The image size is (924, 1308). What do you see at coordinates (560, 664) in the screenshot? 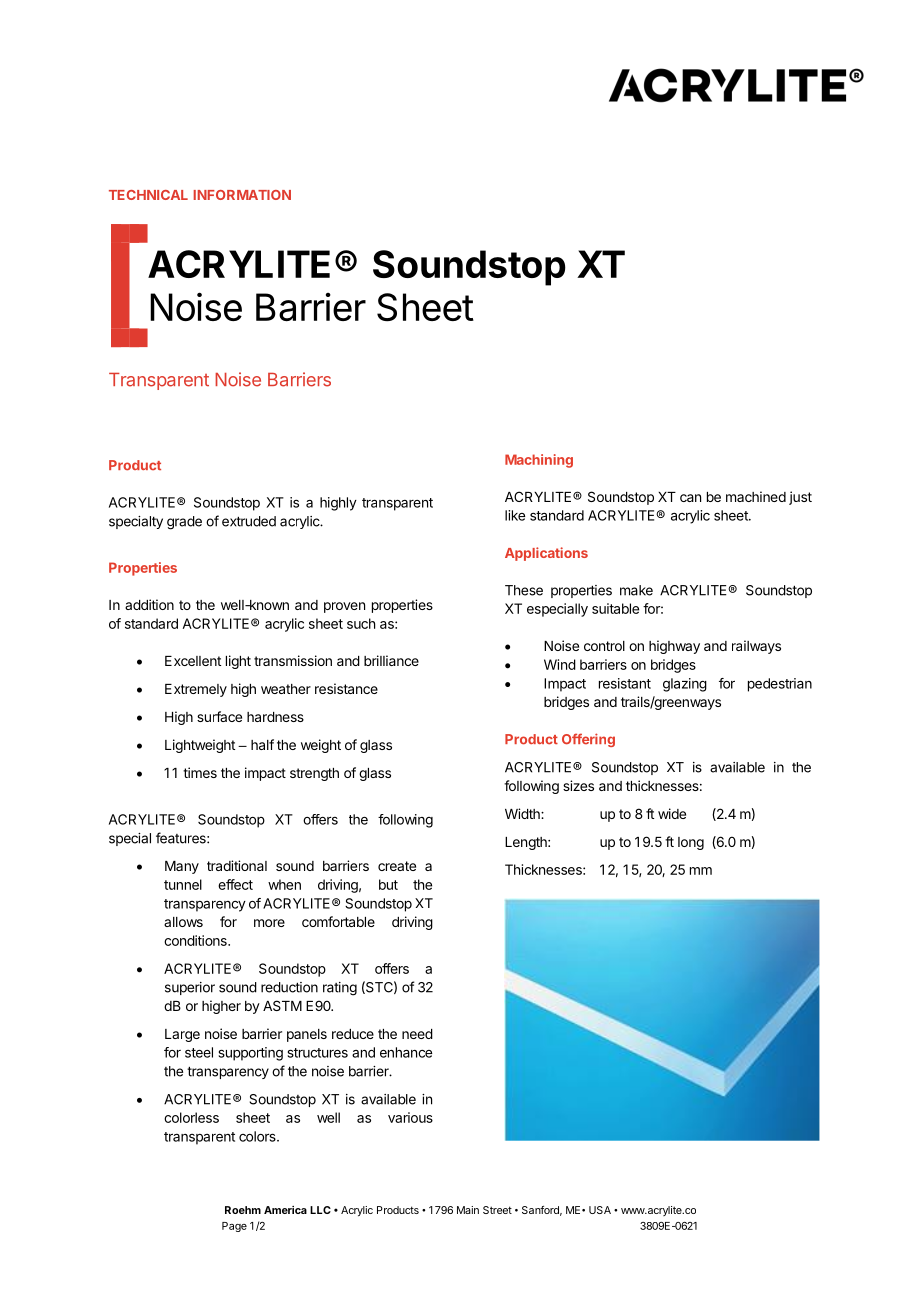
I see `Wind` at bounding box center [560, 664].
